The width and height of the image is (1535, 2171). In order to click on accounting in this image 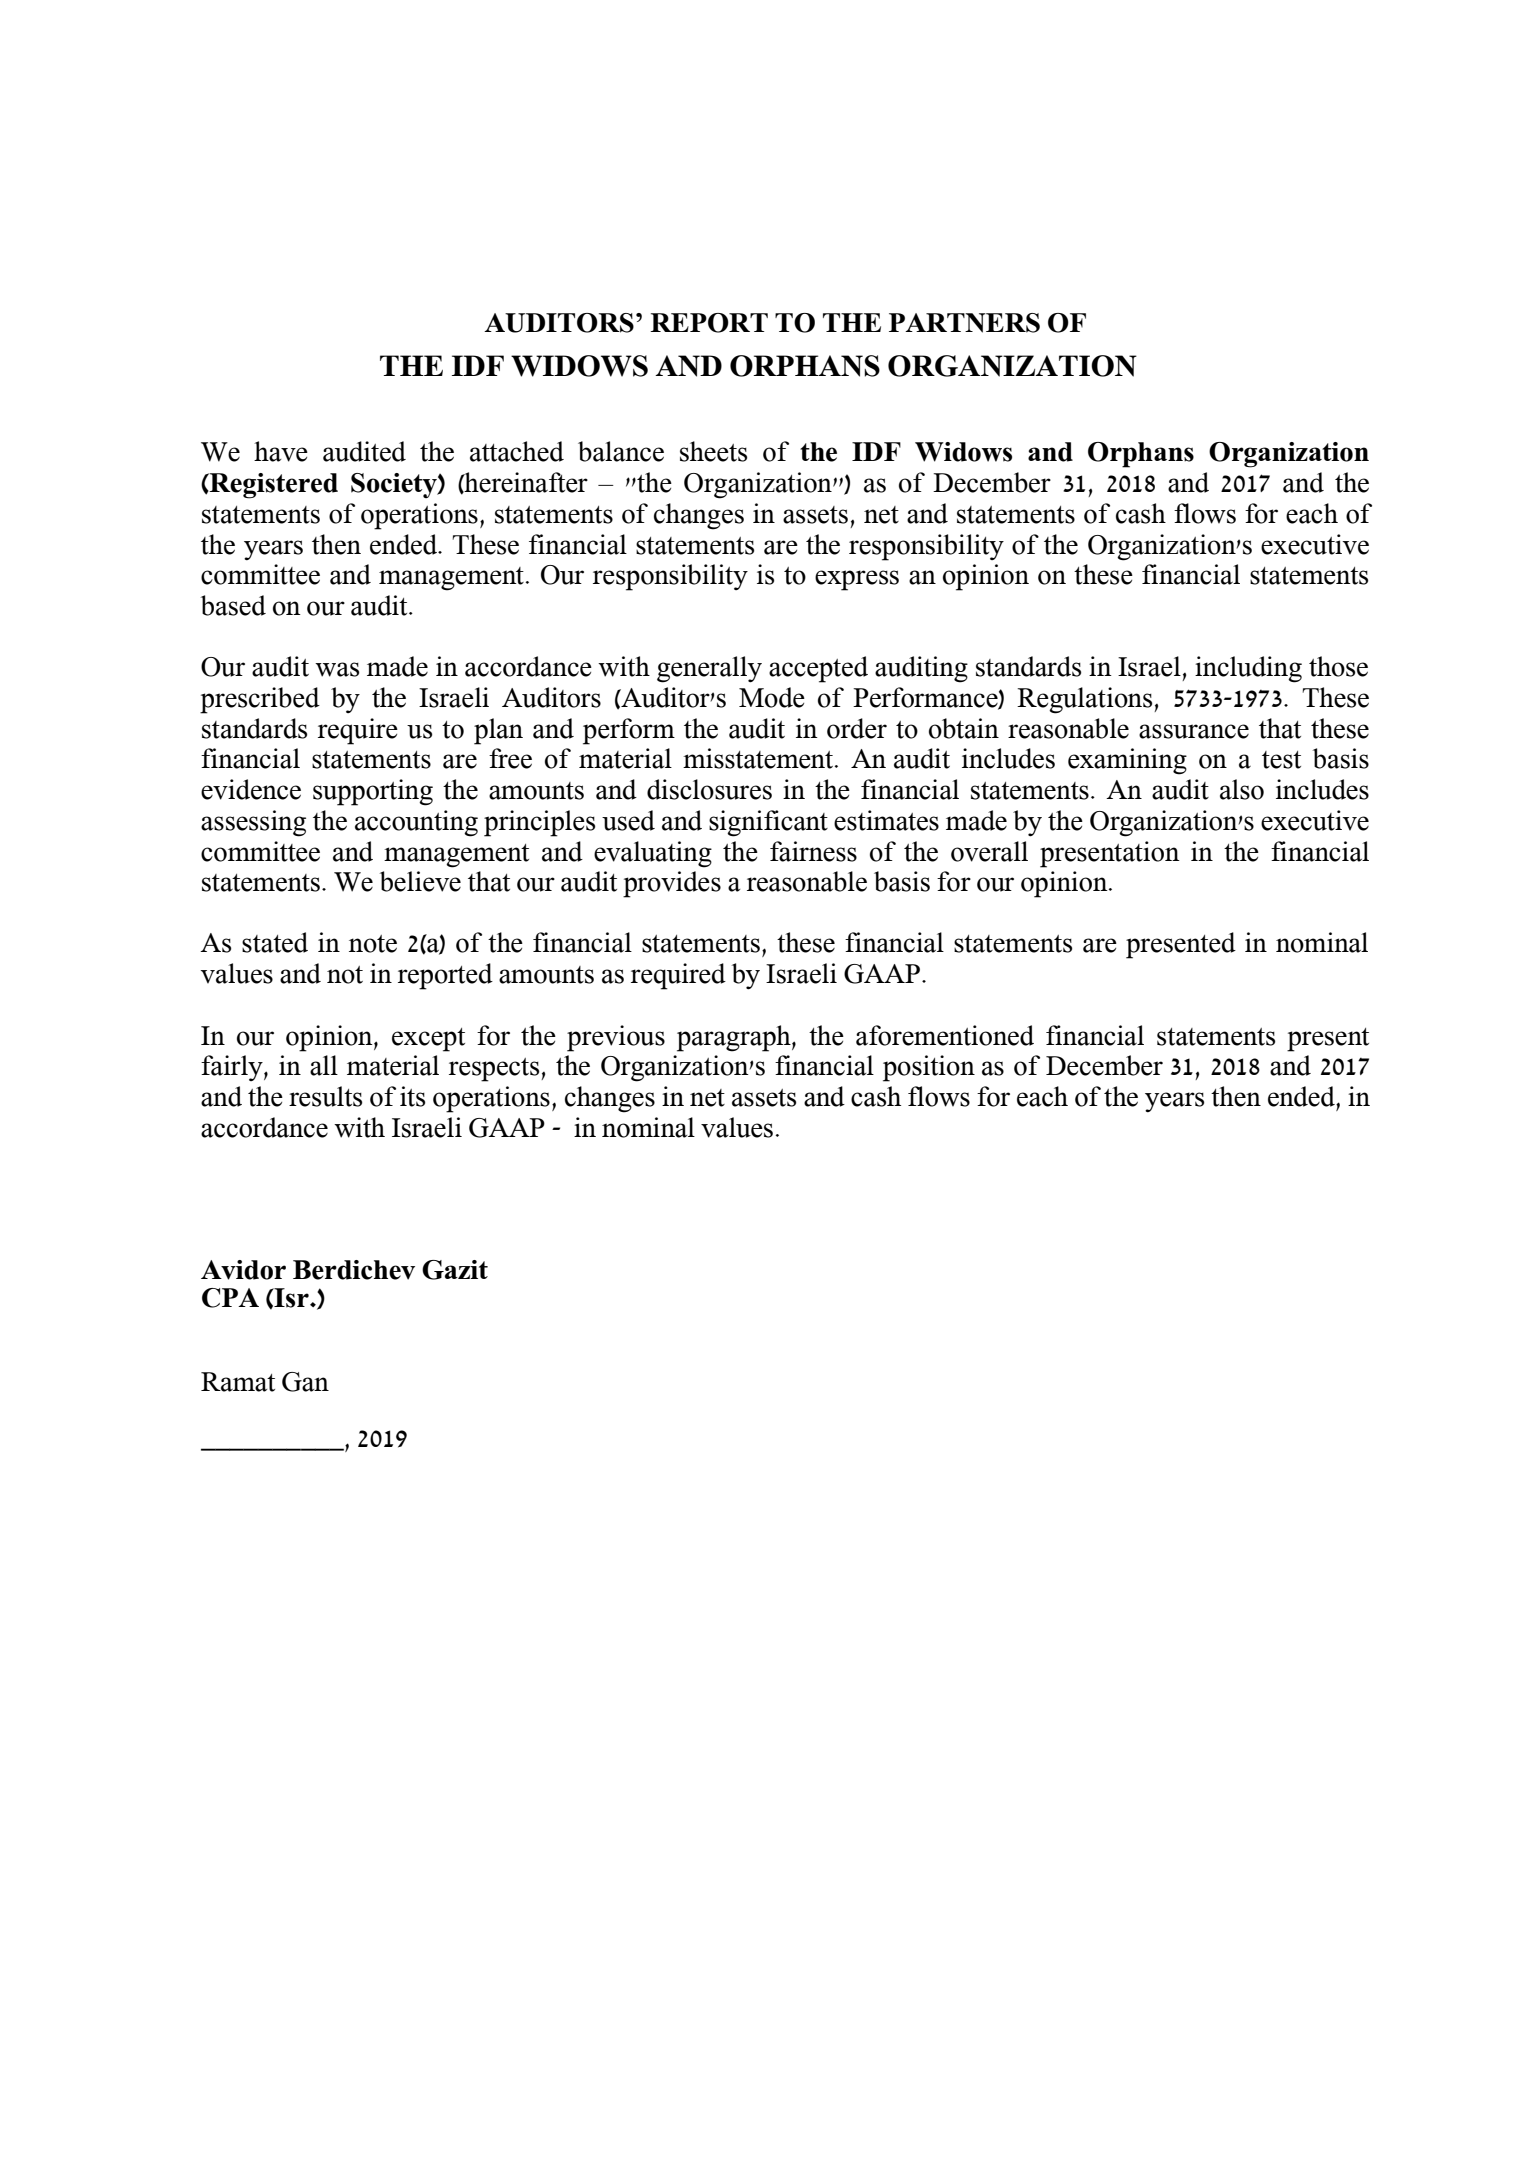, I will do `click(416, 823)`.
